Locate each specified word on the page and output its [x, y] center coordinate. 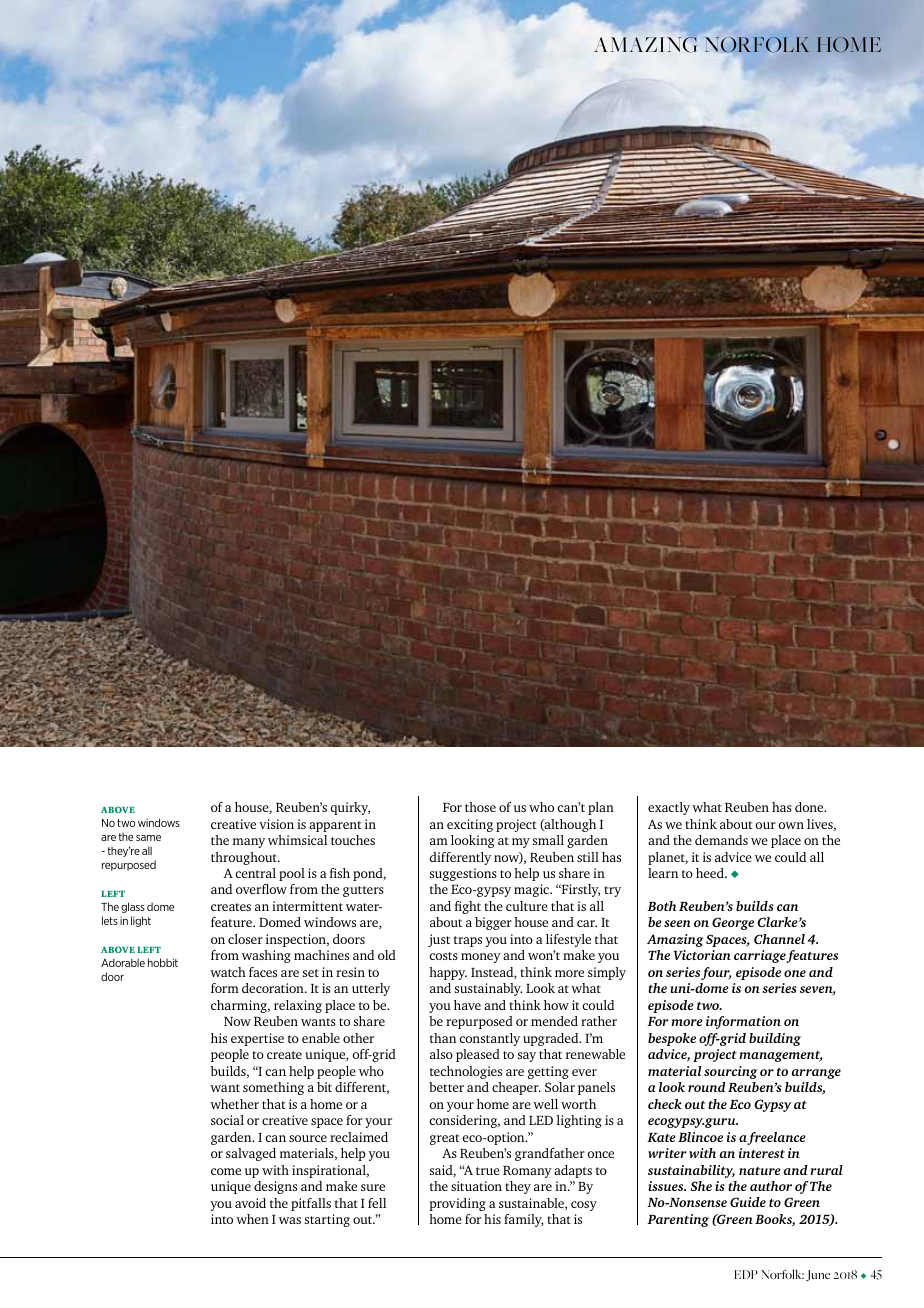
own [791, 825]
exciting [470, 825]
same [148, 838]
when [252, 1219]
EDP [746, 1274]
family [524, 1220]
